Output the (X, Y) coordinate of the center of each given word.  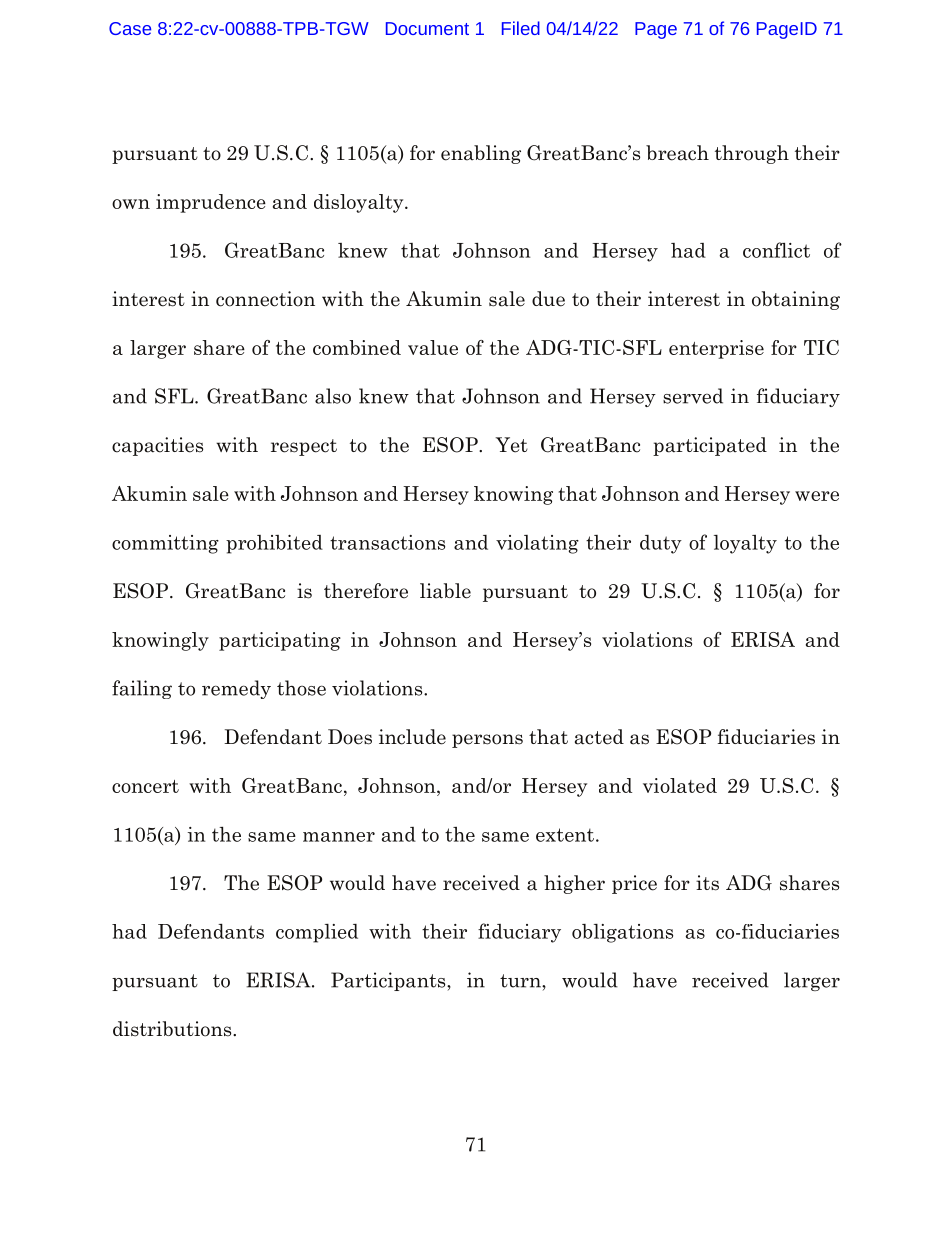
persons (487, 741)
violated (680, 785)
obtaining (796, 300)
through (752, 154)
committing (165, 544)
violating (537, 544)
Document (427, 28)
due (548, 299)
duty (661, 544)
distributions (173, 1029)
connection (265, 299)
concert (145, 786)
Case (130, 28)
